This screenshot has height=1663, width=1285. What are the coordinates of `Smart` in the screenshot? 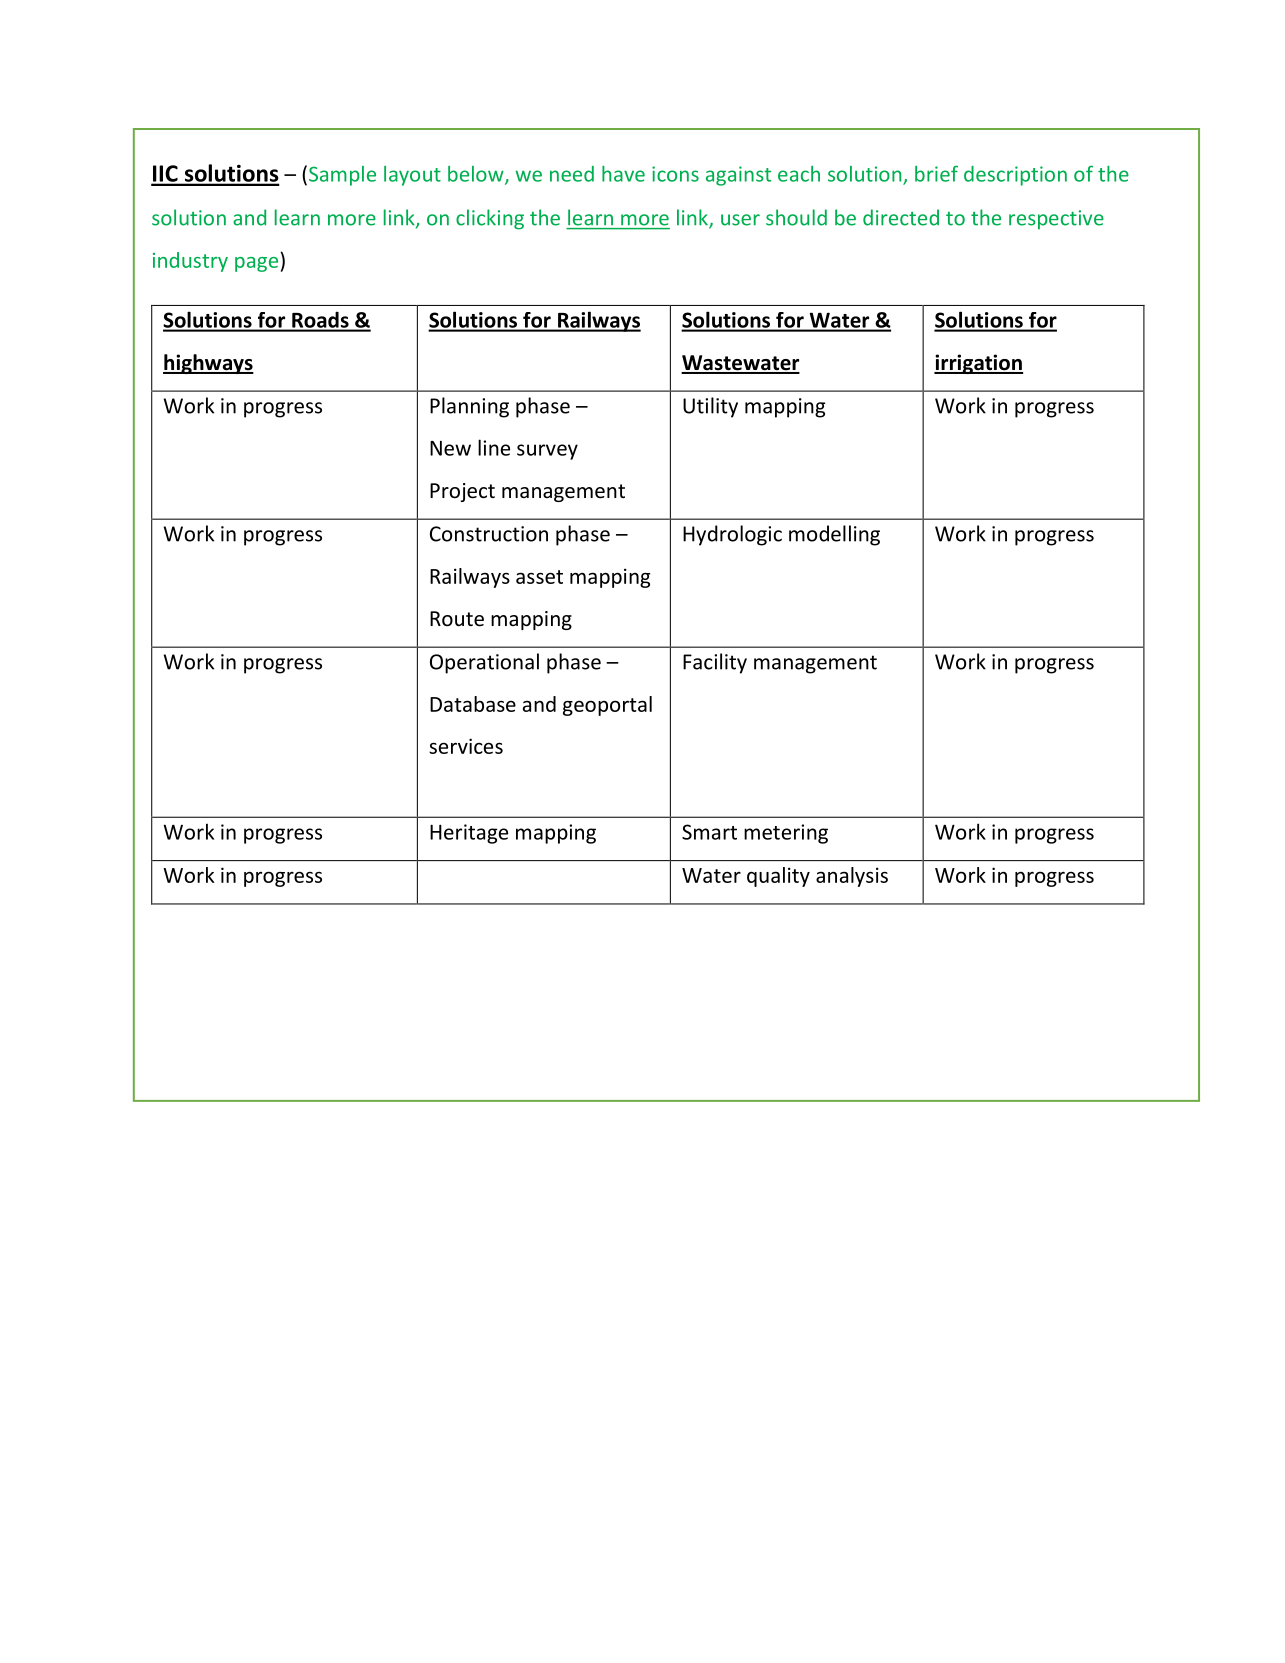 It's located at (709, 832).
